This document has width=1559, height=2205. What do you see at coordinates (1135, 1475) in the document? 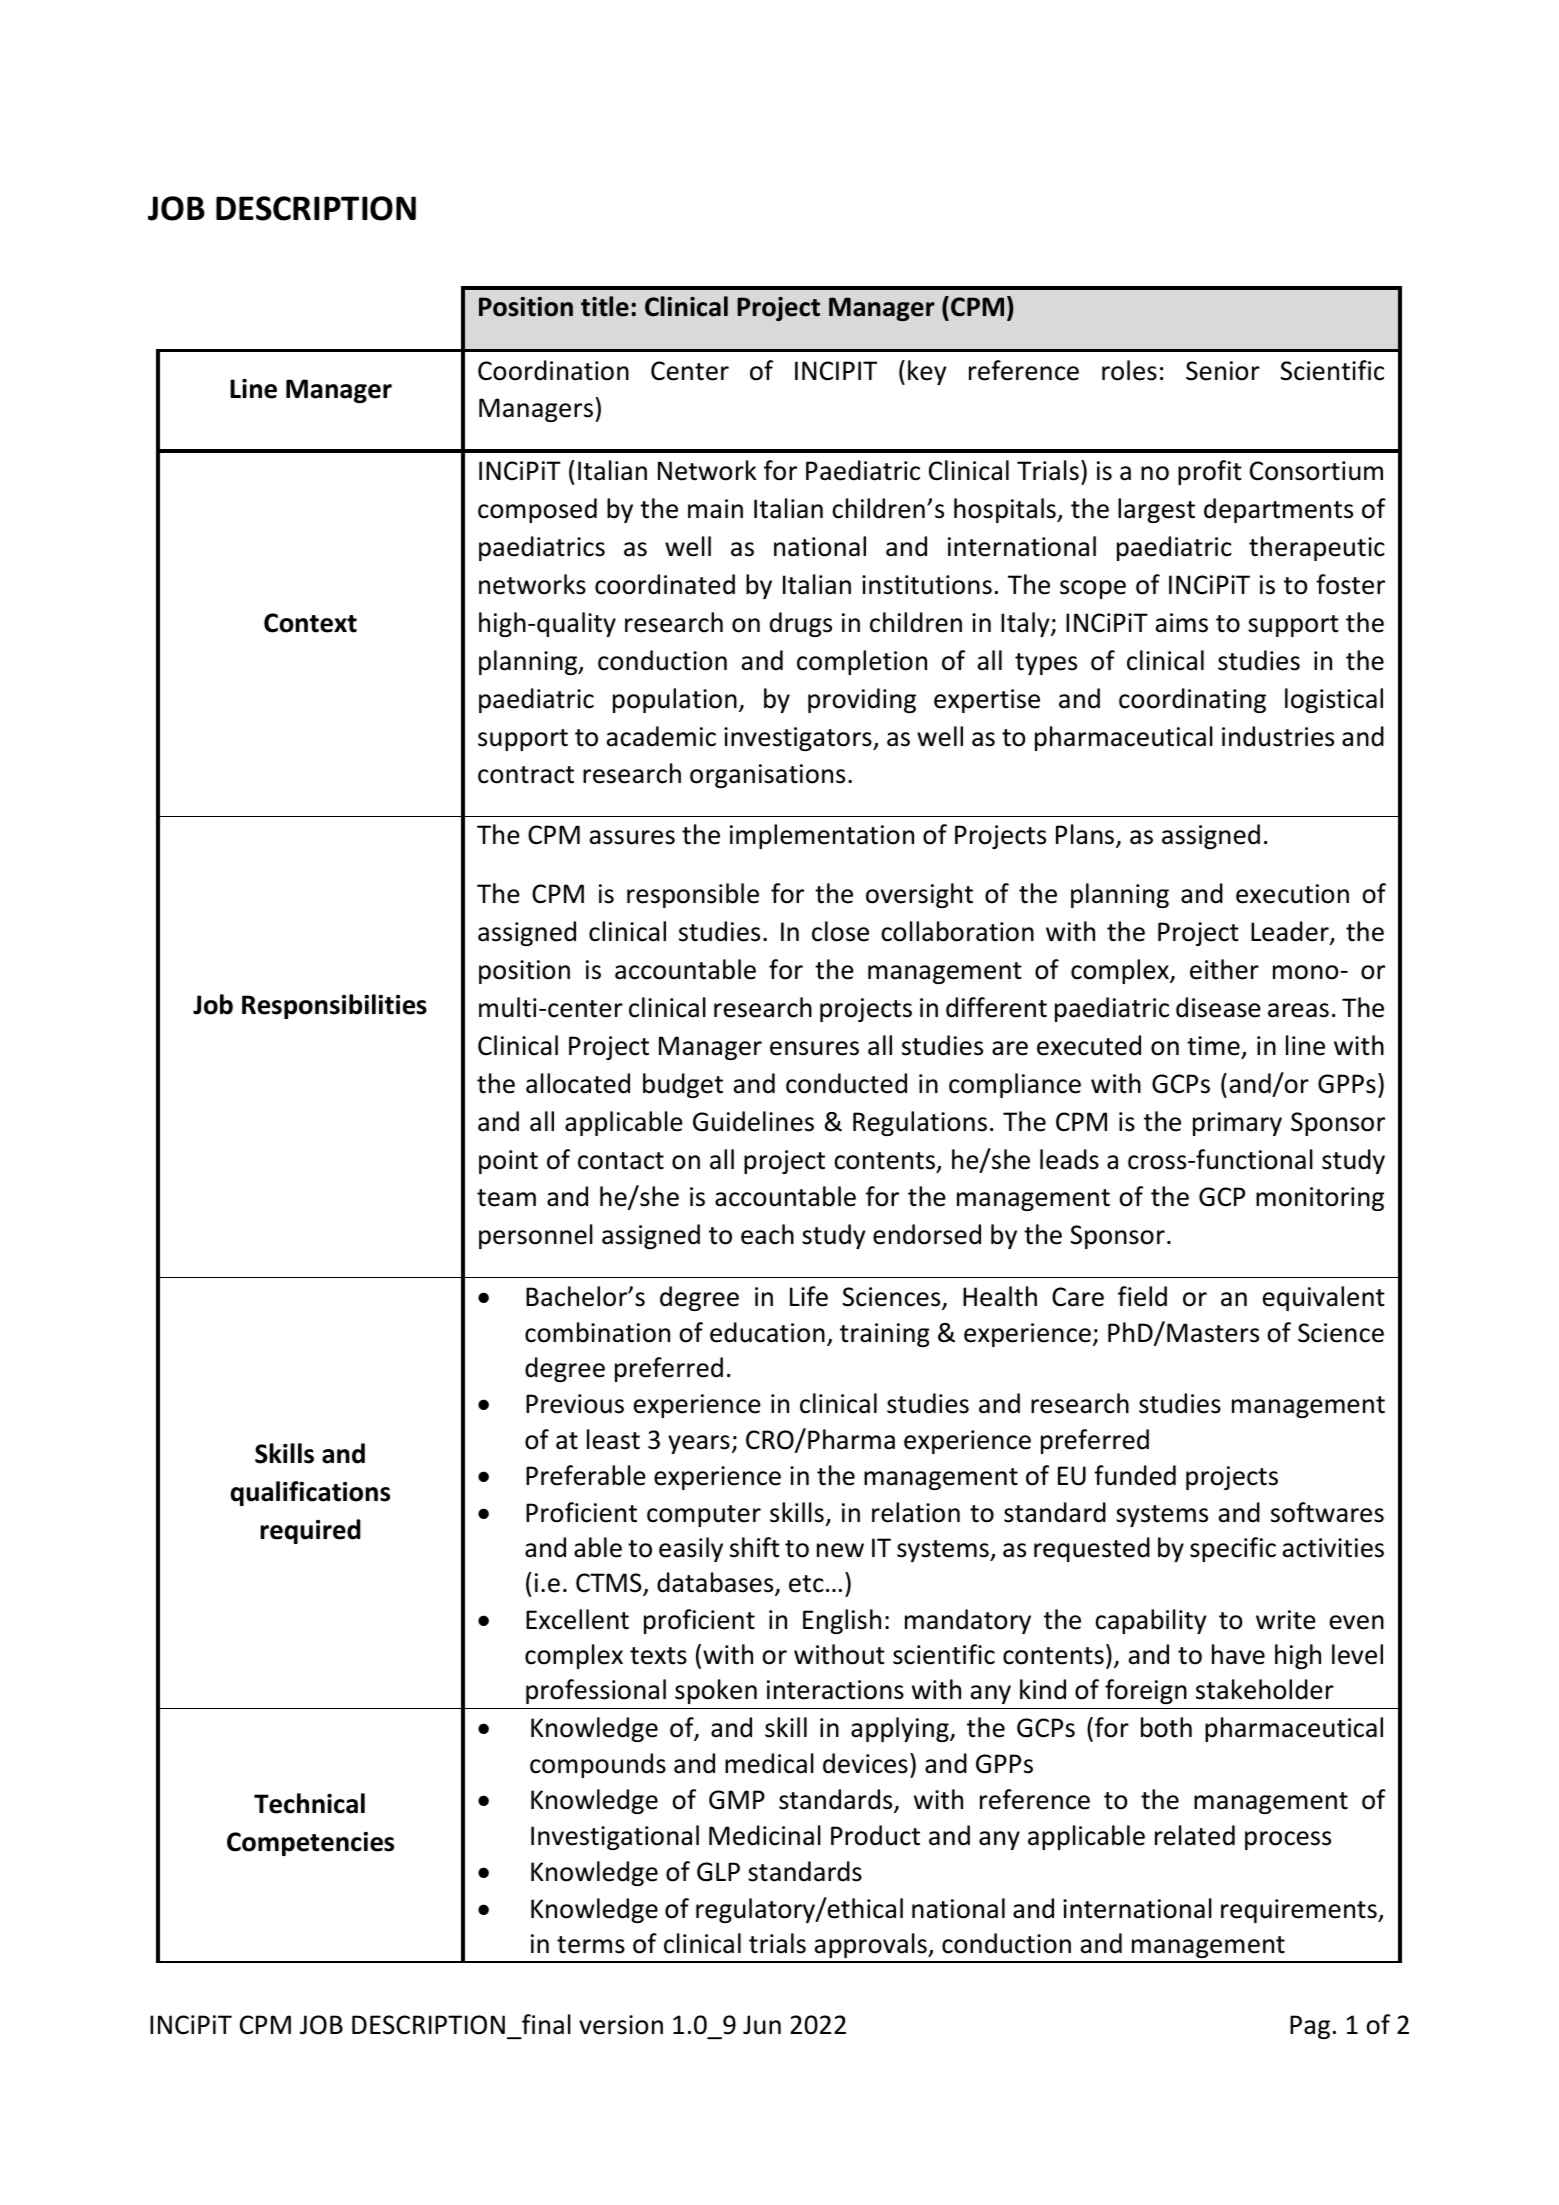
I see `funded` at bounding box center [1135, 1475].
